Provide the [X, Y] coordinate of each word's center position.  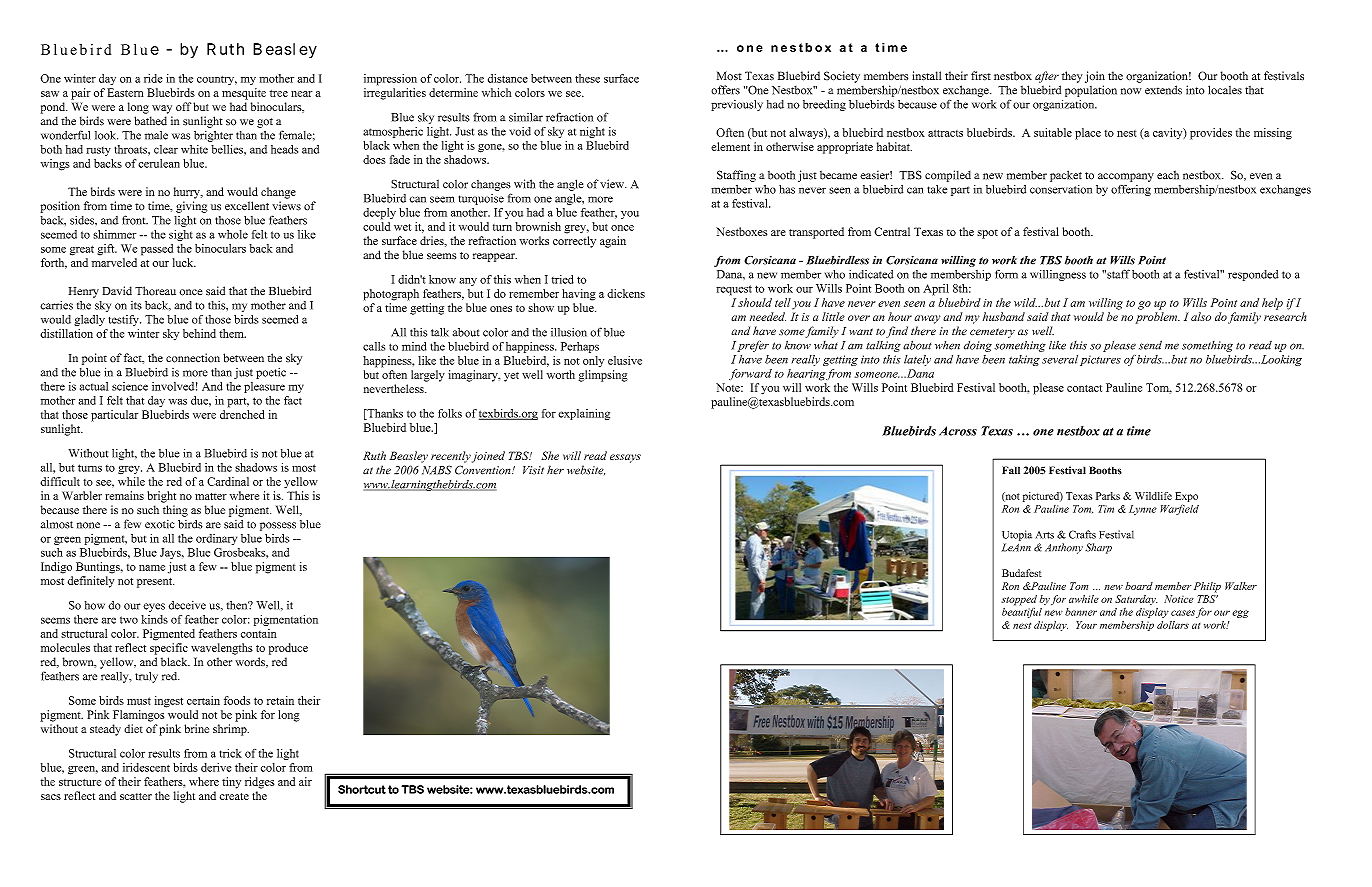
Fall [1011, 470]
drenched [242, 414]
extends [1163, 90]
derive [216, 767]
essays [625, 458]
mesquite [244, 94]
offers [725, 90]
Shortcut [362, 789]
